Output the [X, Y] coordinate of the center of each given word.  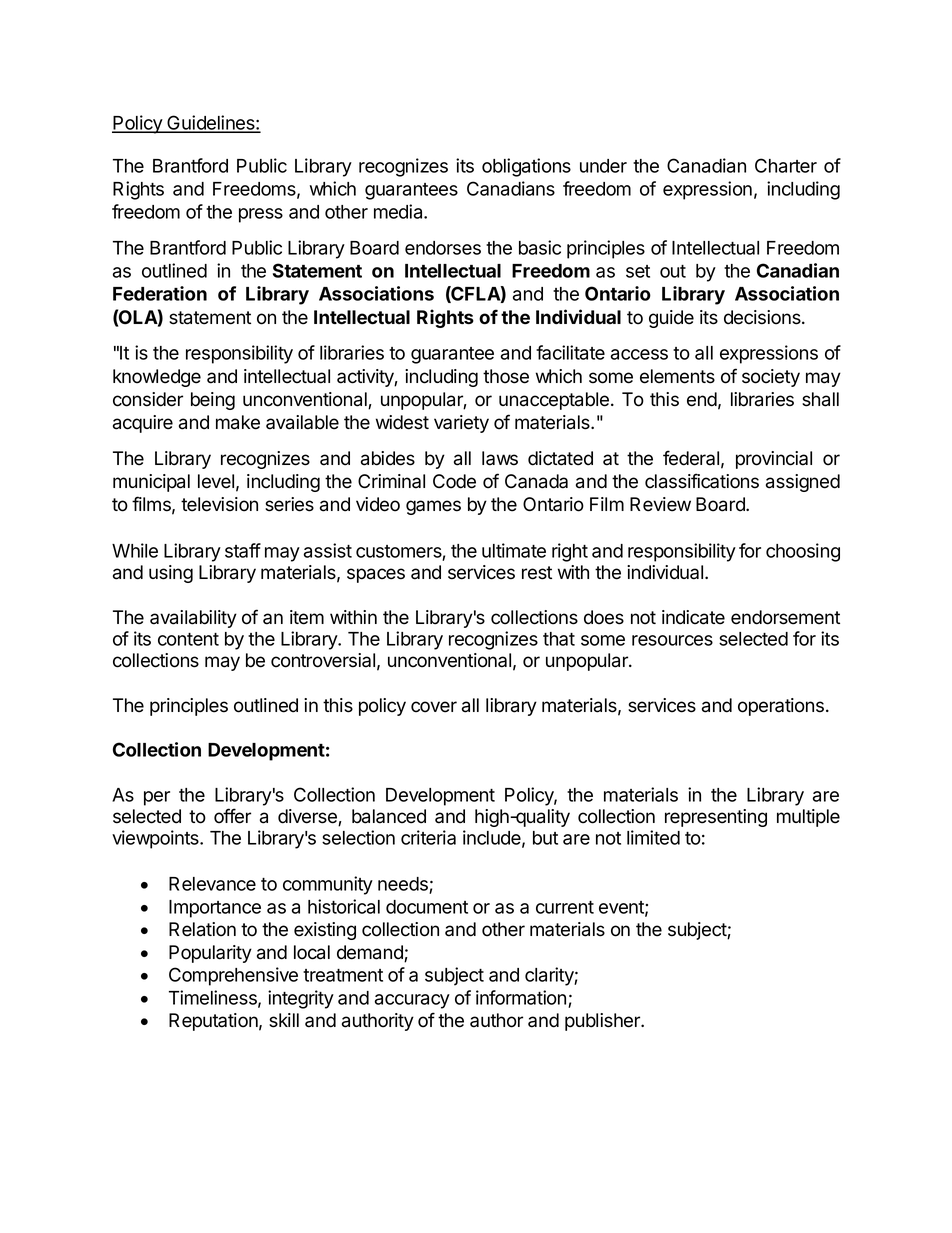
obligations [526, 167]
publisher [604, 1022]
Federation [160, 293]
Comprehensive [233, 976]
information [521, 997]
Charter [786, 165]
